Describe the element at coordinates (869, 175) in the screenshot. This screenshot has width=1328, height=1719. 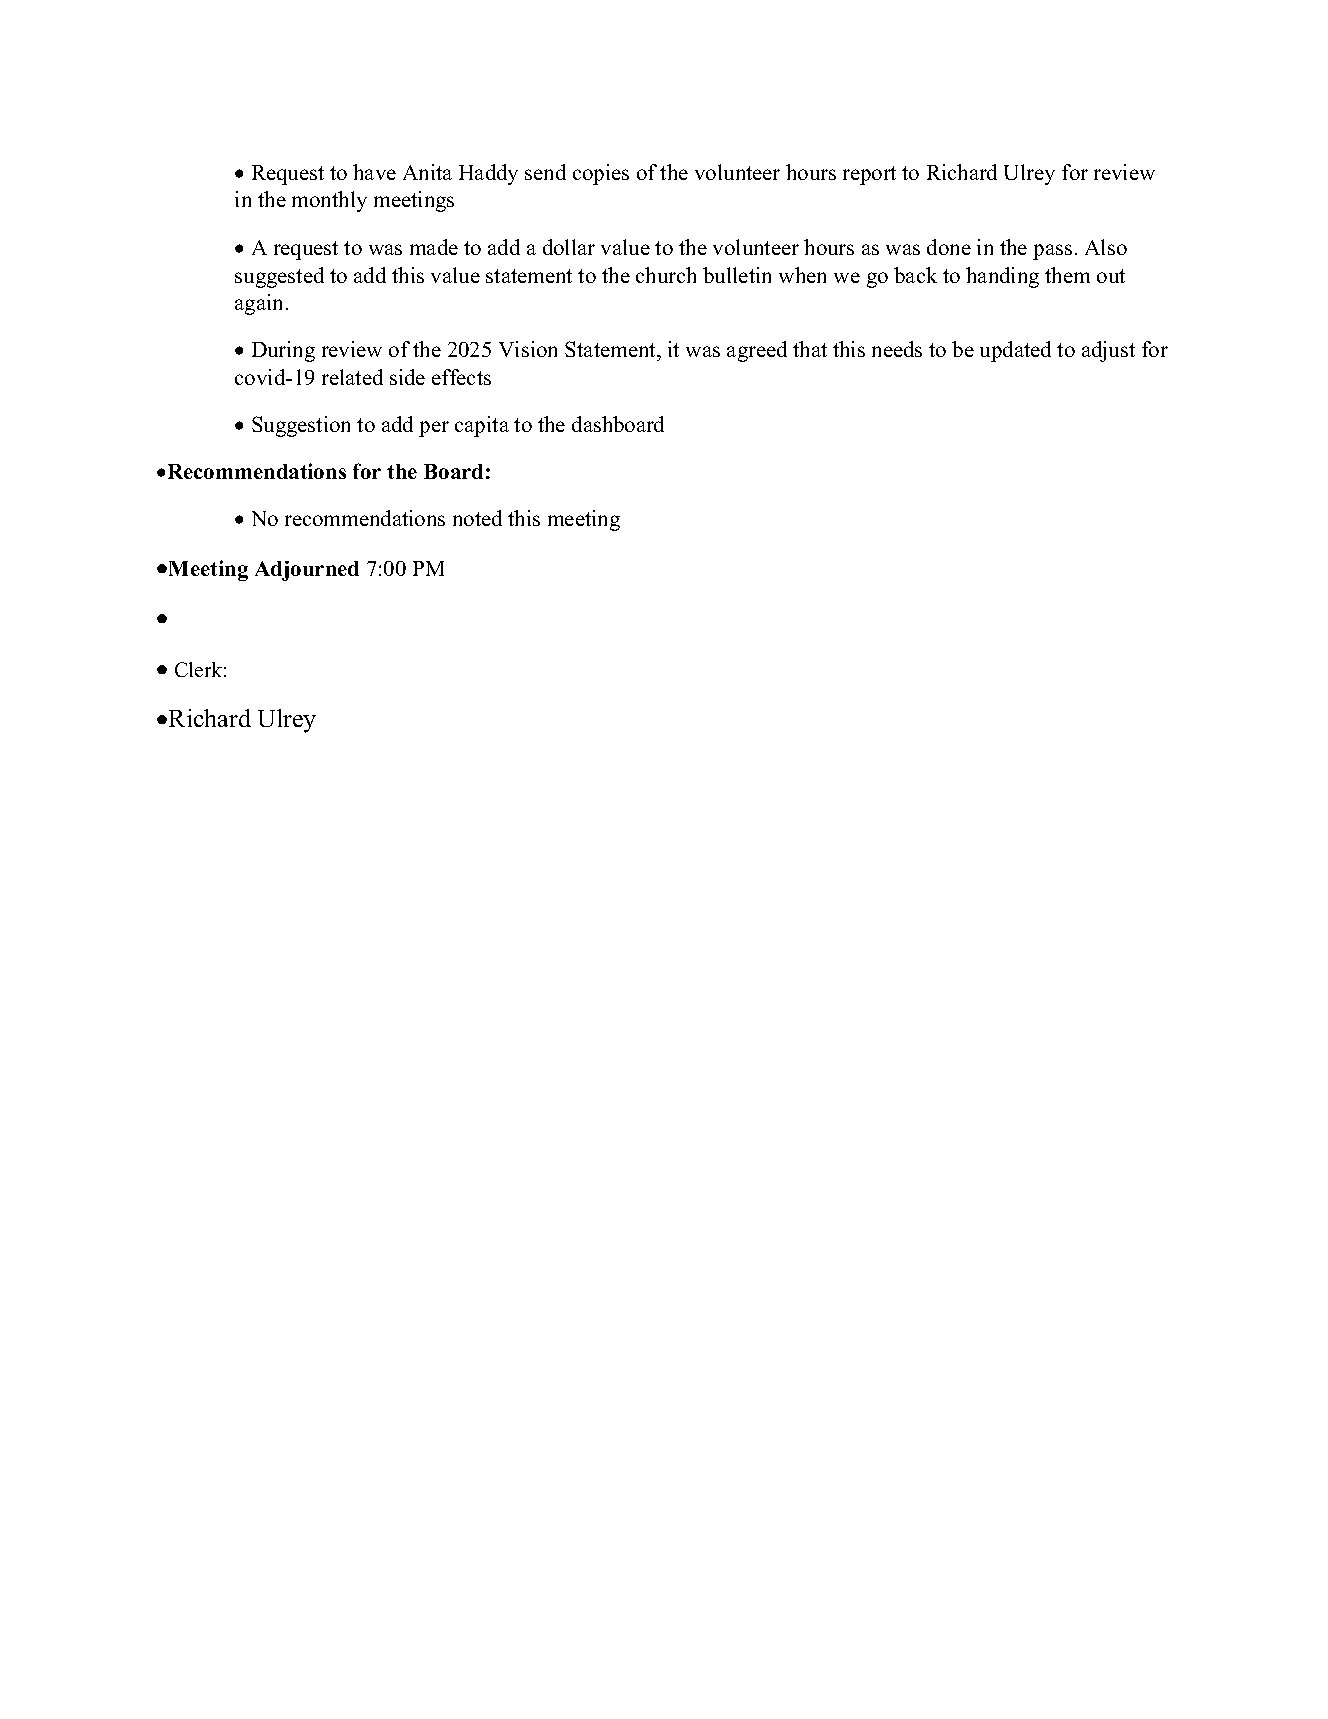
I see `report` at that location.
